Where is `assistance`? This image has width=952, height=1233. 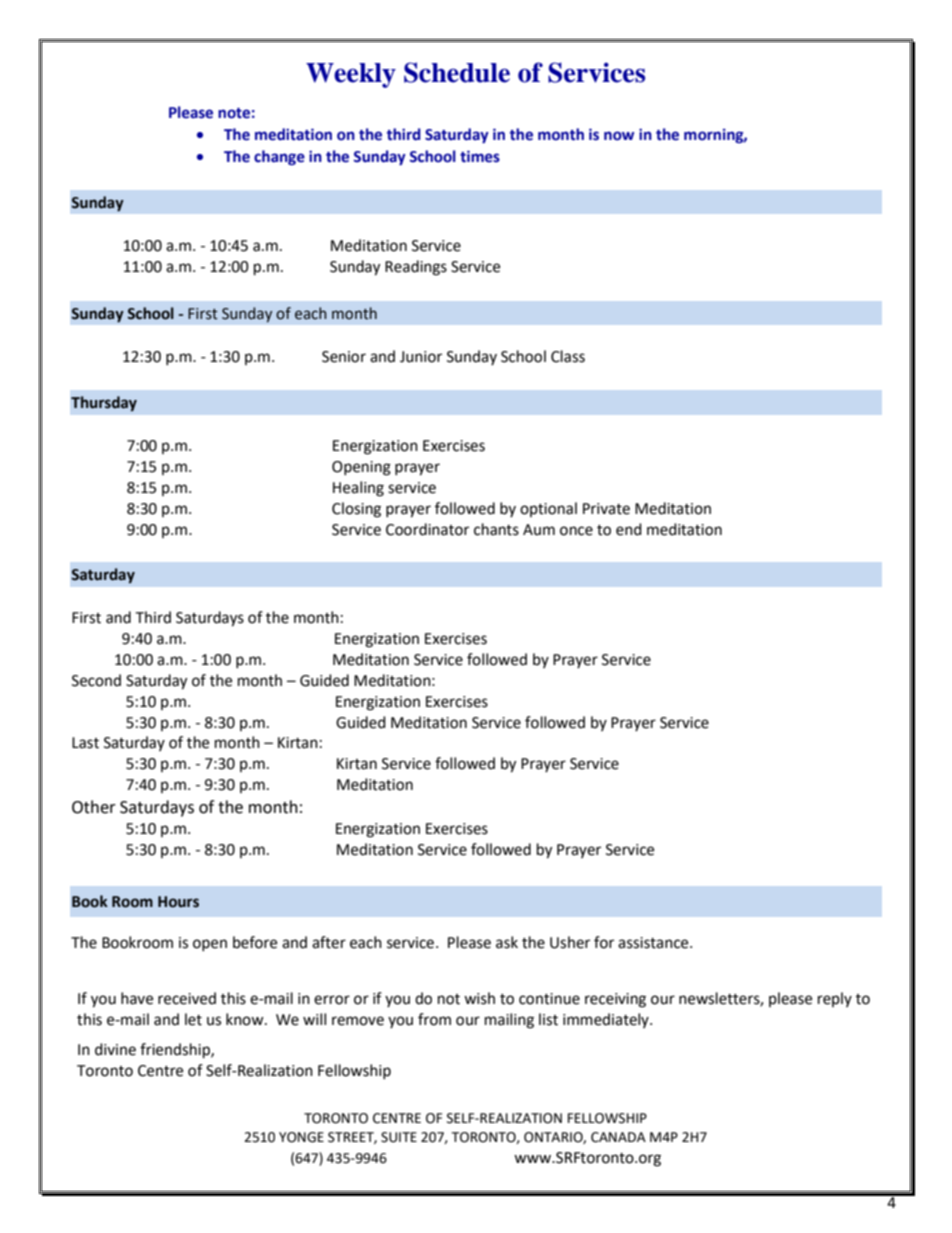 assistance is located at coordinates (654, 943).
